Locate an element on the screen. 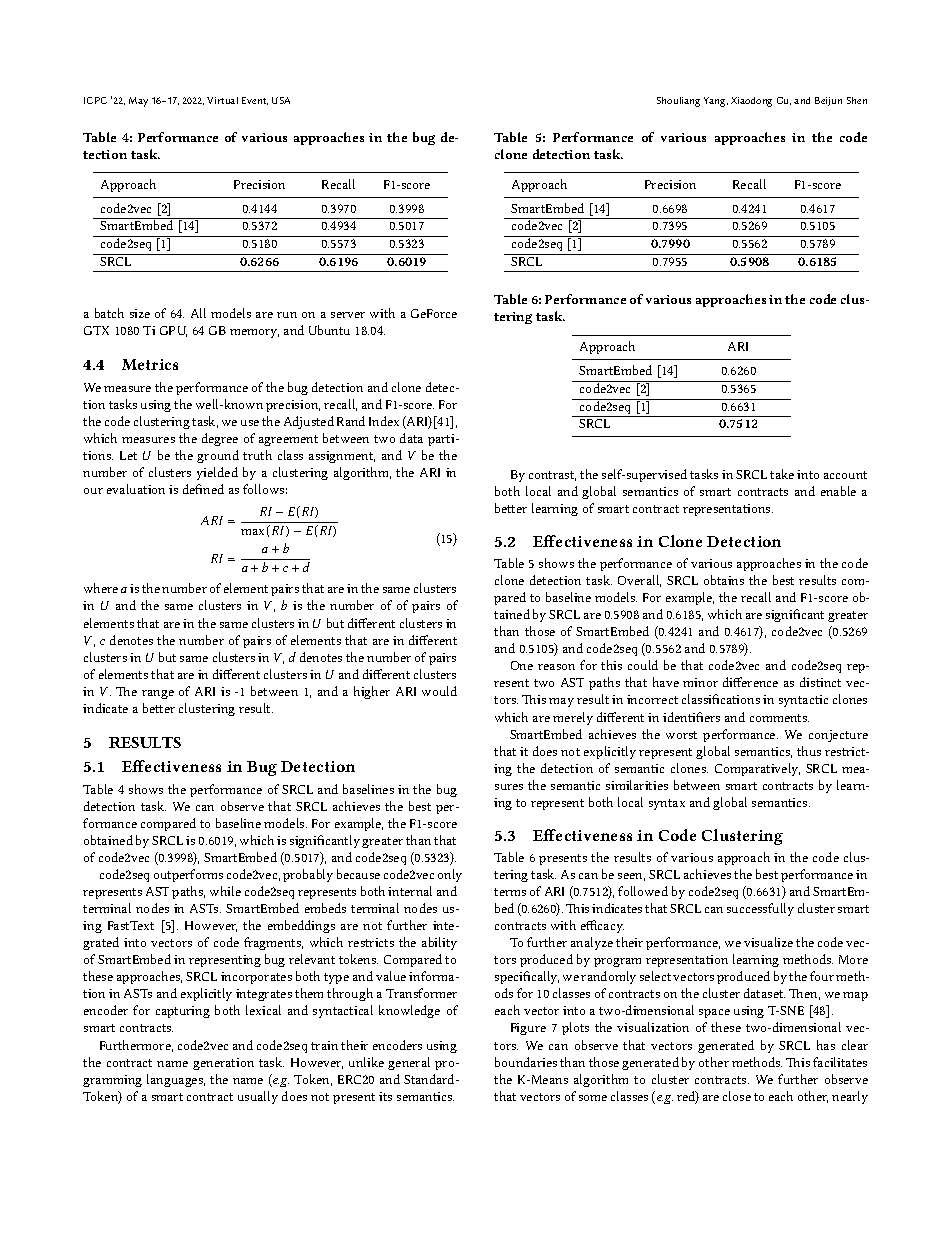 This screenshot has height=1233, width=952. range is located at coordinates (158, 694).
